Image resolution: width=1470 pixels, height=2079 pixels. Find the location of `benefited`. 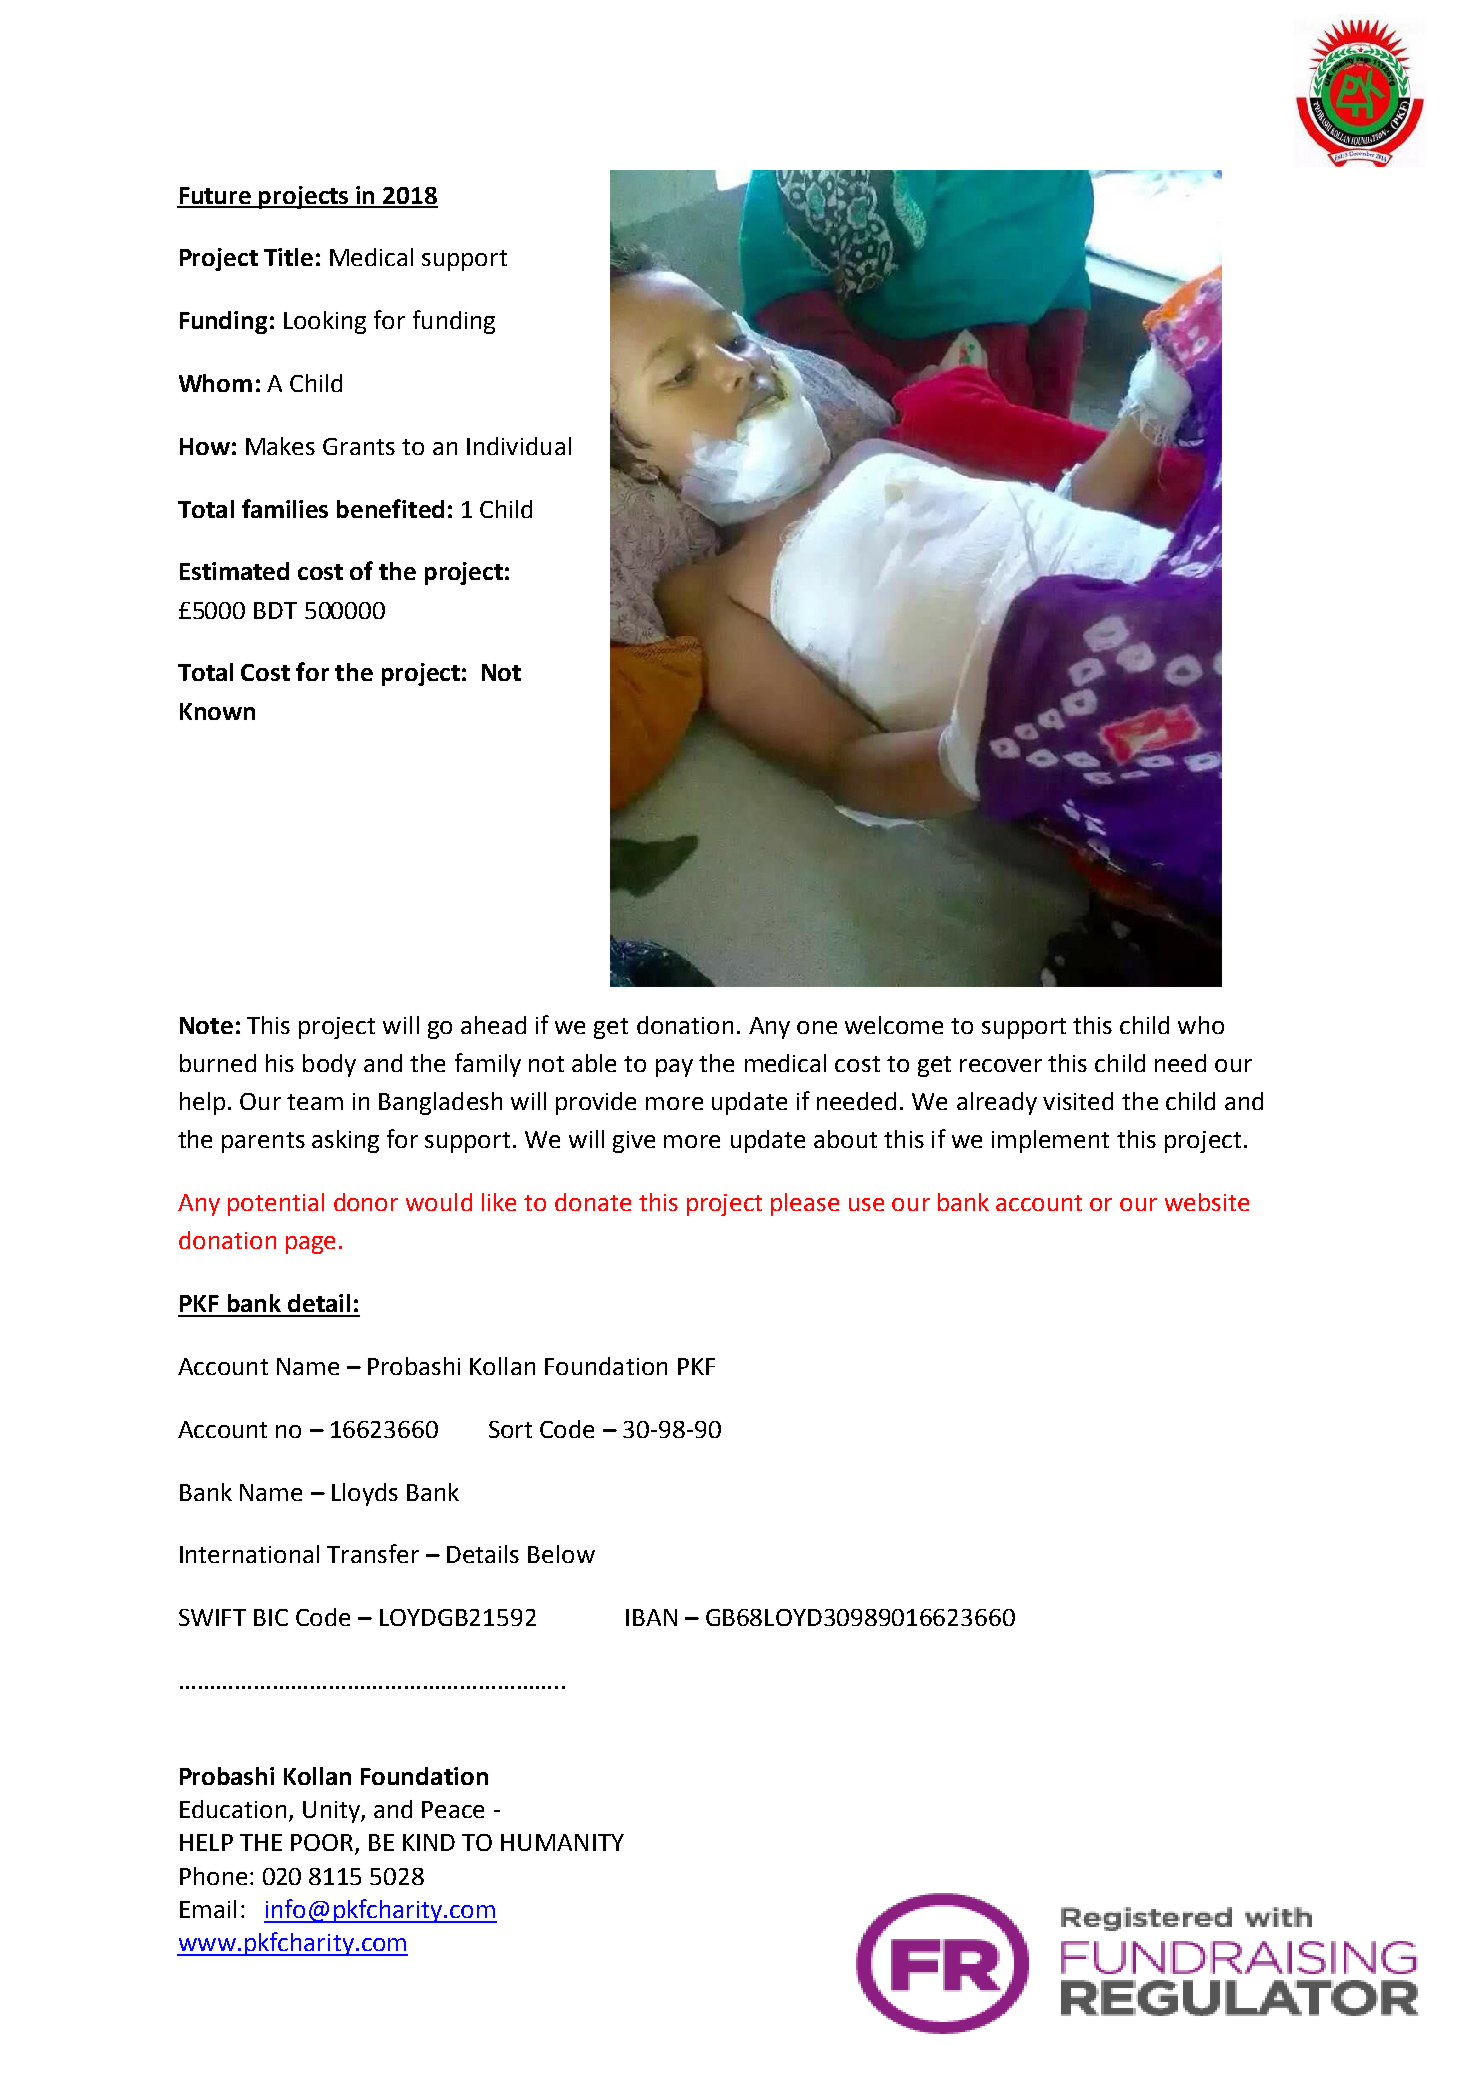

benefited is located at coordinates (390, 508).
